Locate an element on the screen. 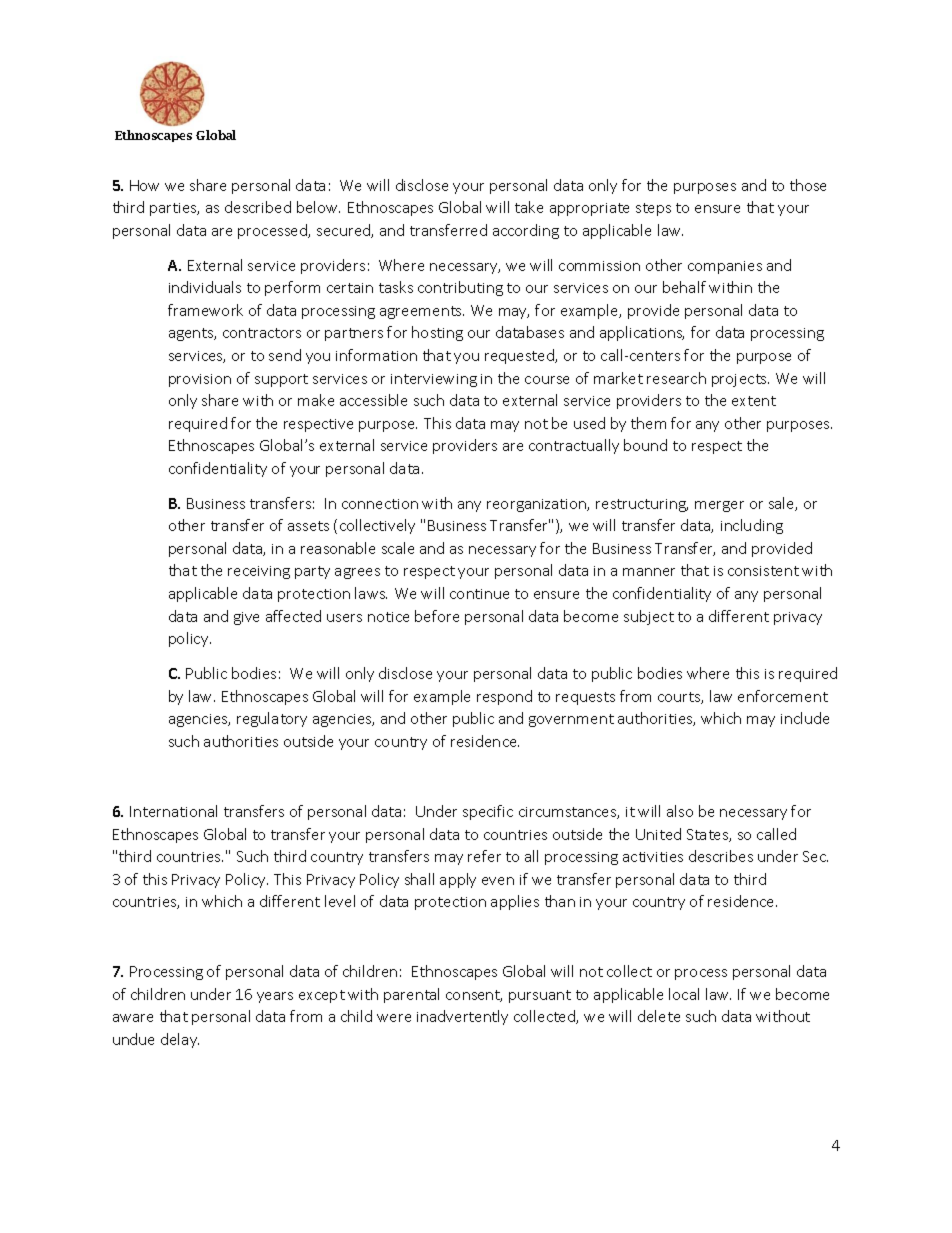  described is located at coordinates (258, 207).
